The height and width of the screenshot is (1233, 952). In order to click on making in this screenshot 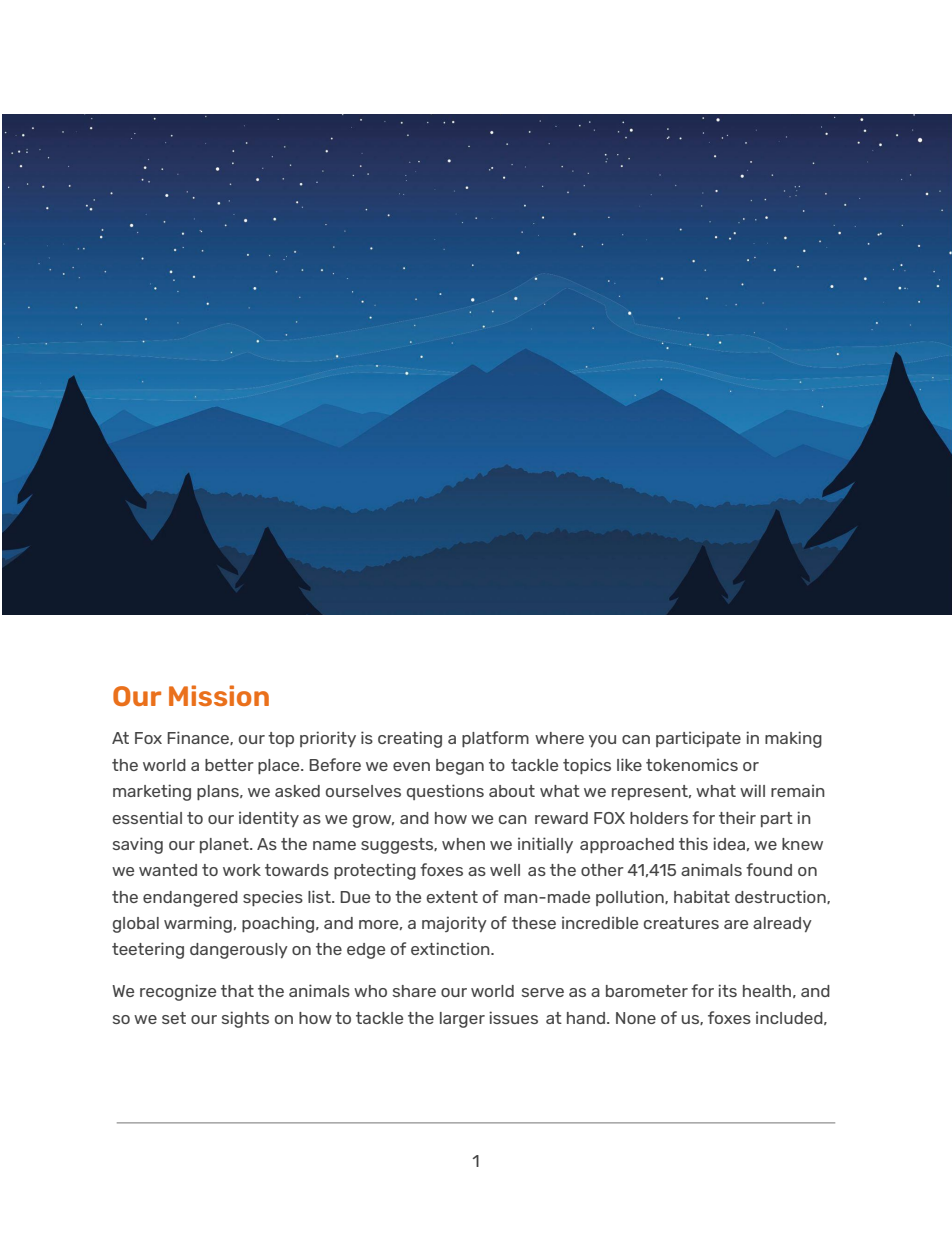, I will do `click(793, 739)`.
